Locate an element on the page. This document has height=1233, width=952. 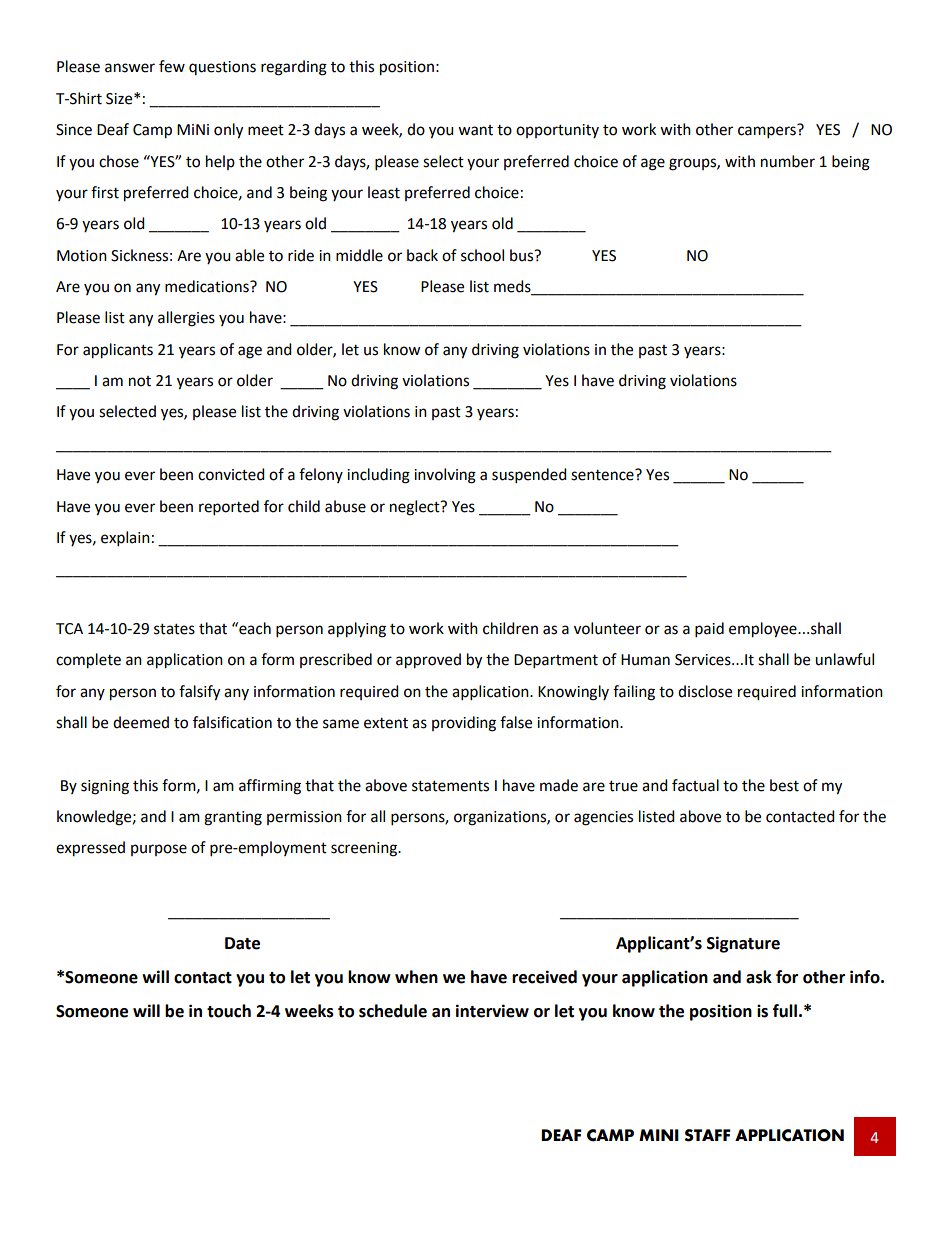
touch is located at coordinates (229, 1011).
